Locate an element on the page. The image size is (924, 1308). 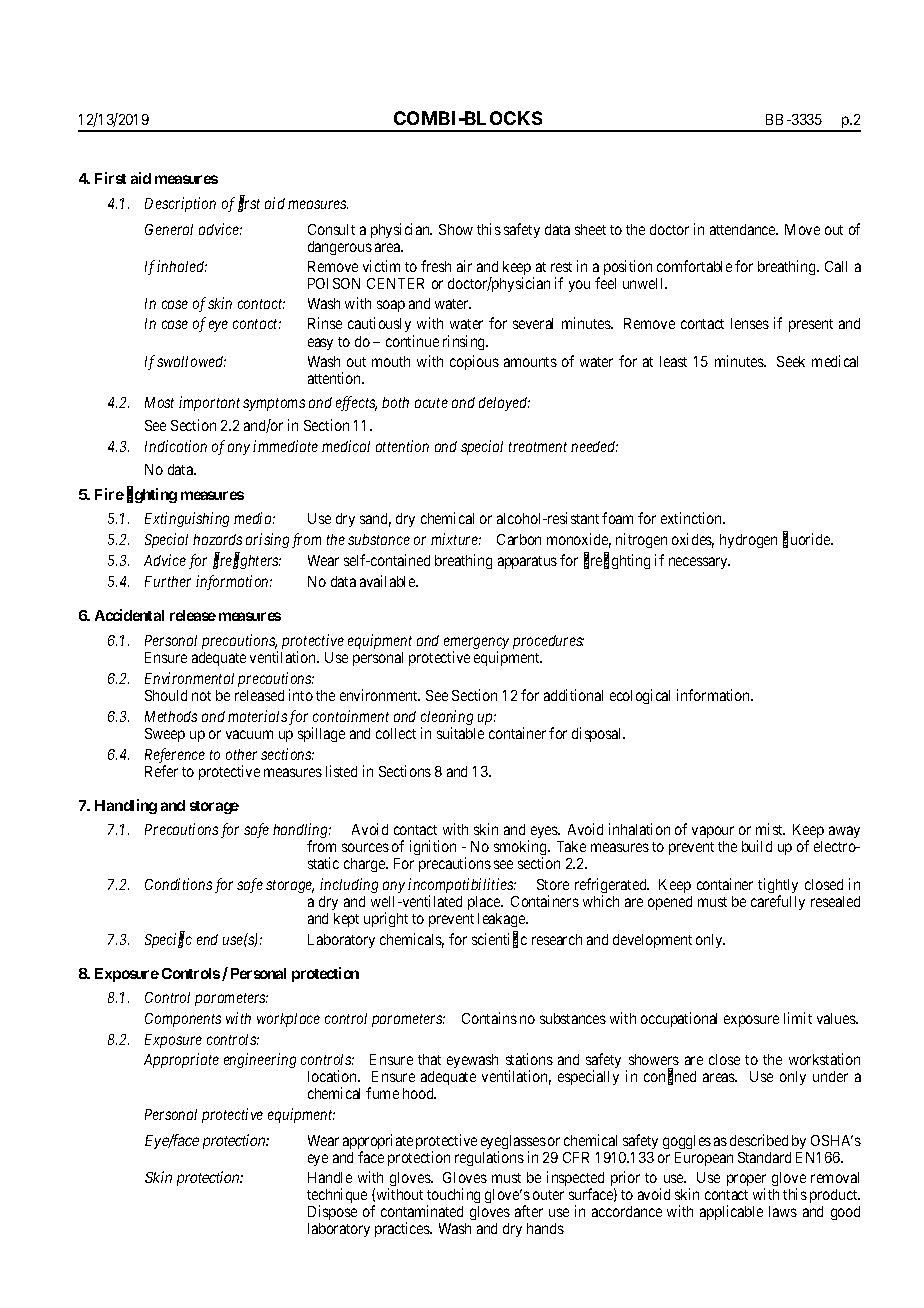
scientific is located at coordinates (499, 940).
